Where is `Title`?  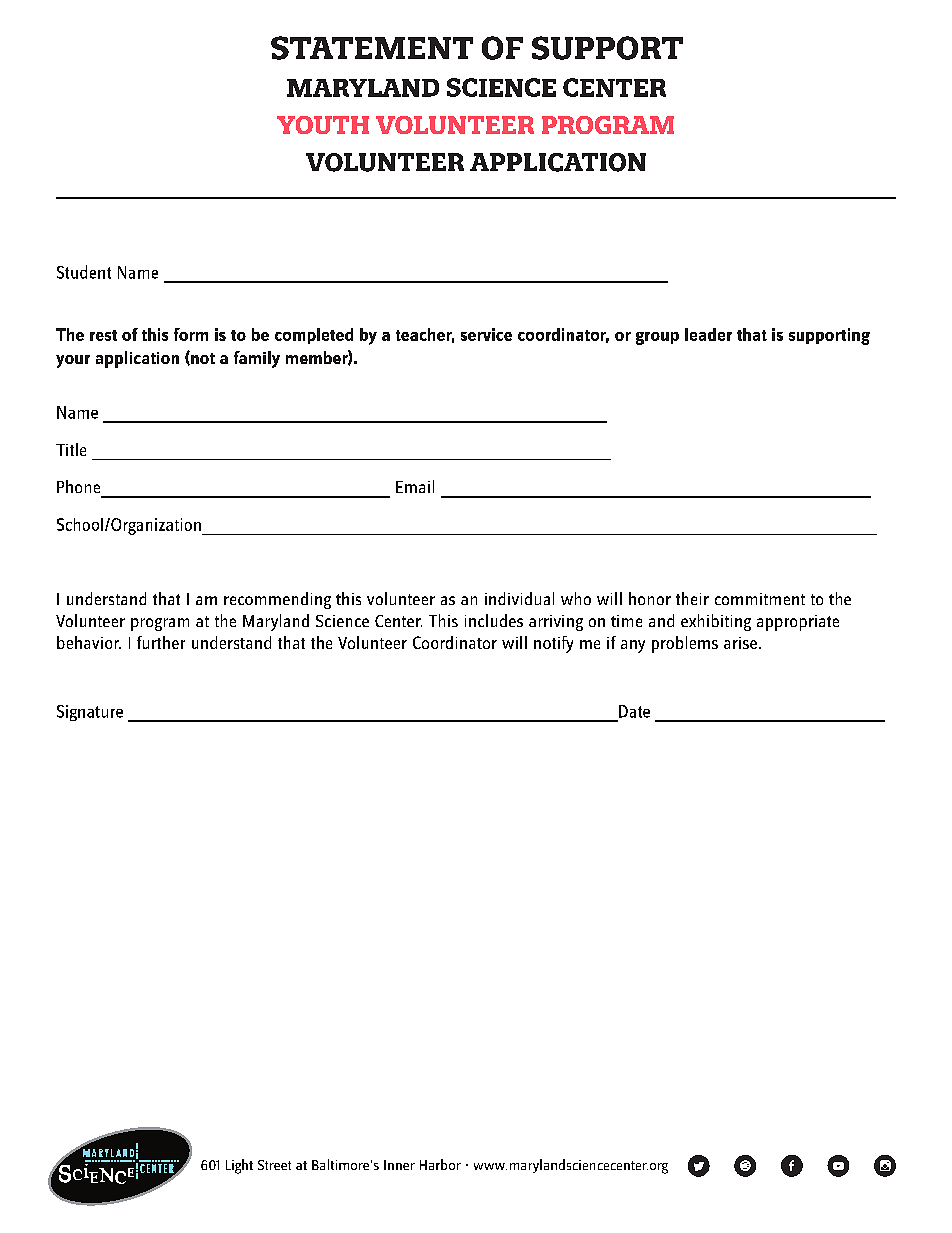 Title is located at coordinates (71, 449).
